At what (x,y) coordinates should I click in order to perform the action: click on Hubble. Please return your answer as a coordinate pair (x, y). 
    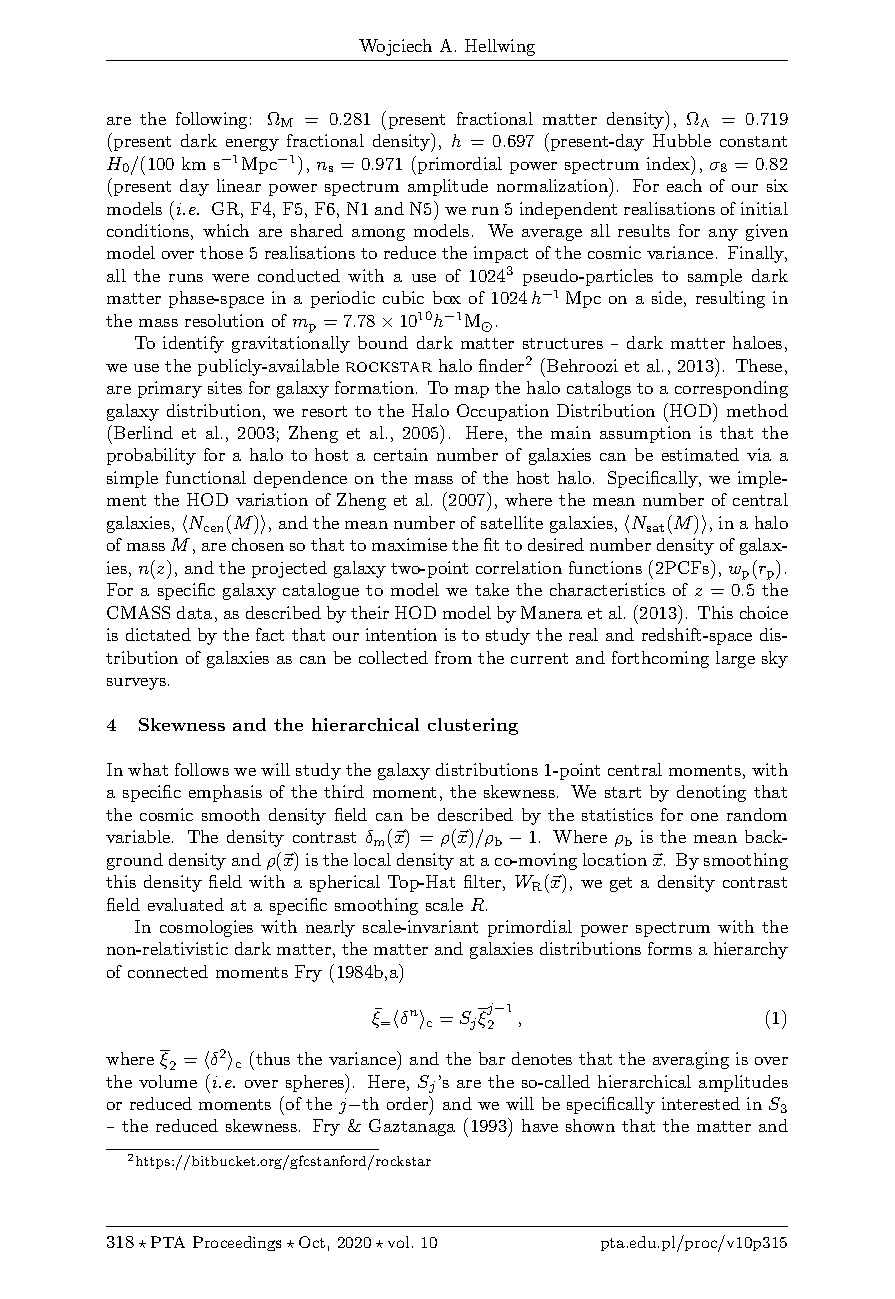
    Looking at the image, I should click on (682, 140).
